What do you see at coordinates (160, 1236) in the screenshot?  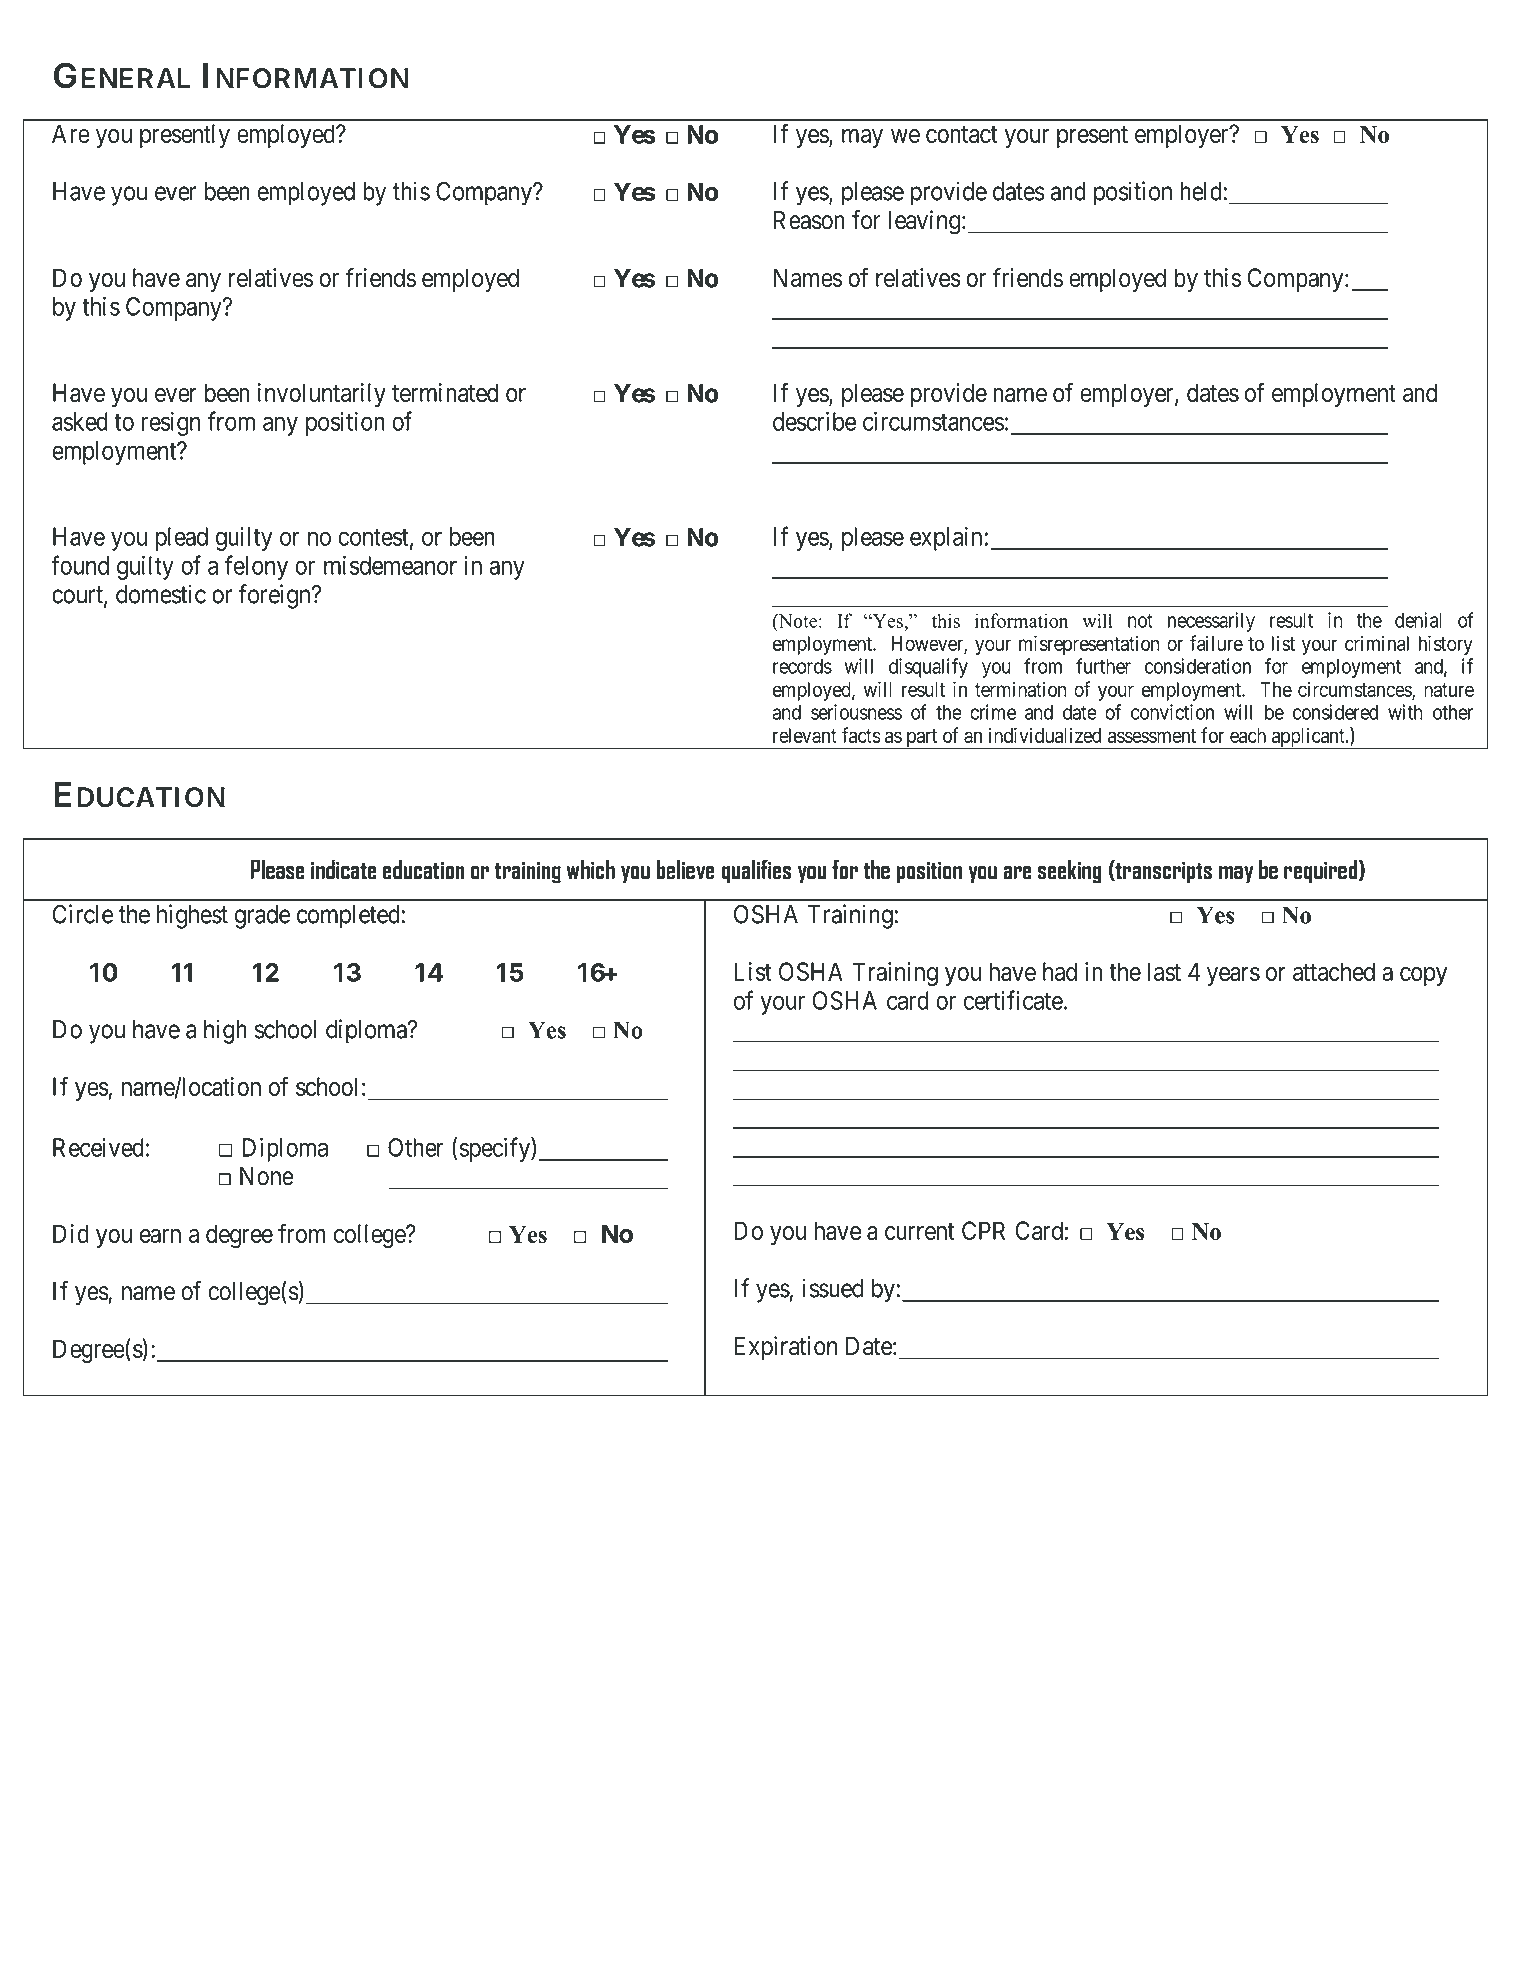 I see `earn` at bounding box center [160, 1236].
